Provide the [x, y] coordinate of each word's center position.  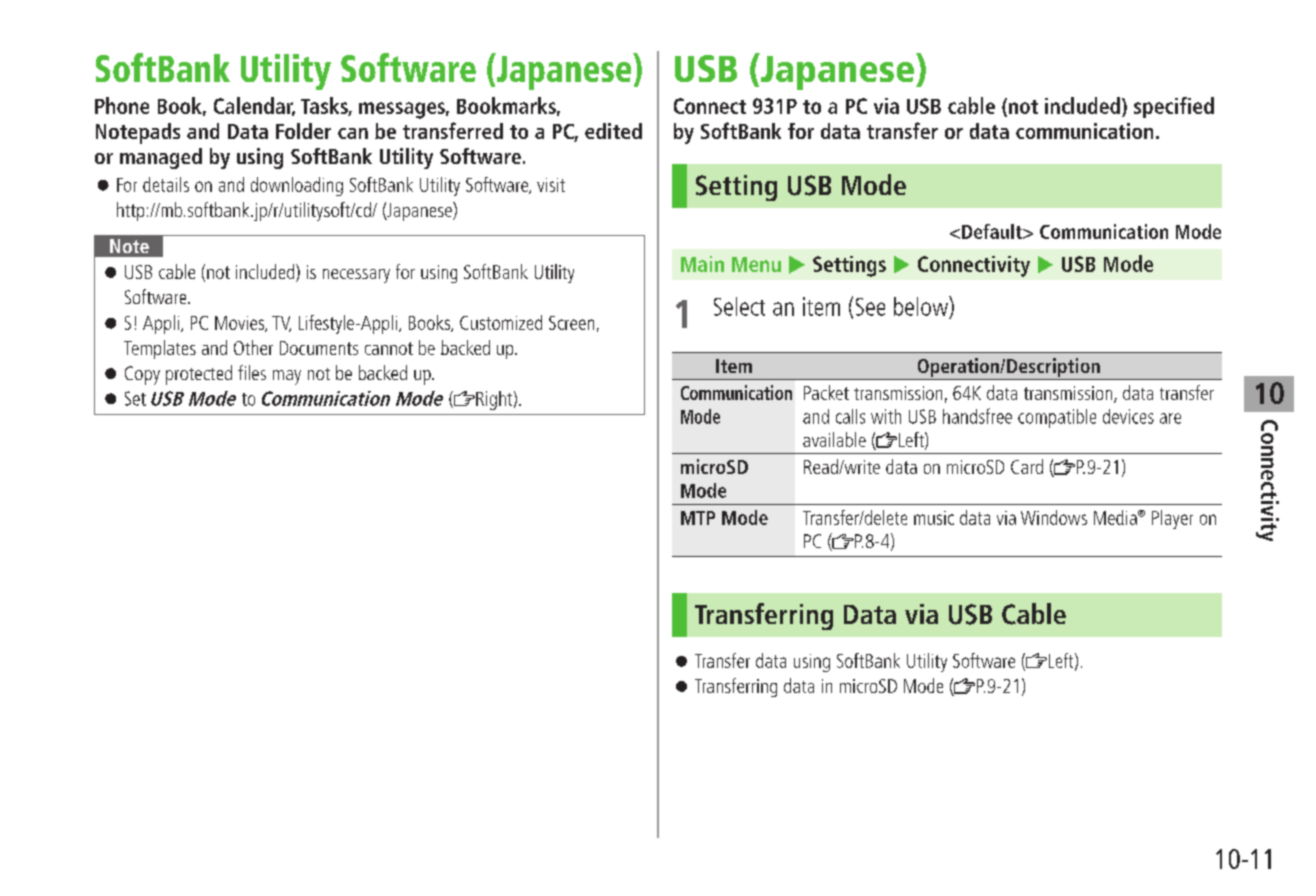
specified [1174, 107]
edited [613, 131]
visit [551, 185]
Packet [826, 392]
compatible [1057, 418]
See [870, 307]
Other [253, 347]
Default [993, 231]
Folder [303, 131]
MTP [698, 518]
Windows [1054, 517]
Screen [571, 323]
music [934, 518]
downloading [297, 186]
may [287, 377]
